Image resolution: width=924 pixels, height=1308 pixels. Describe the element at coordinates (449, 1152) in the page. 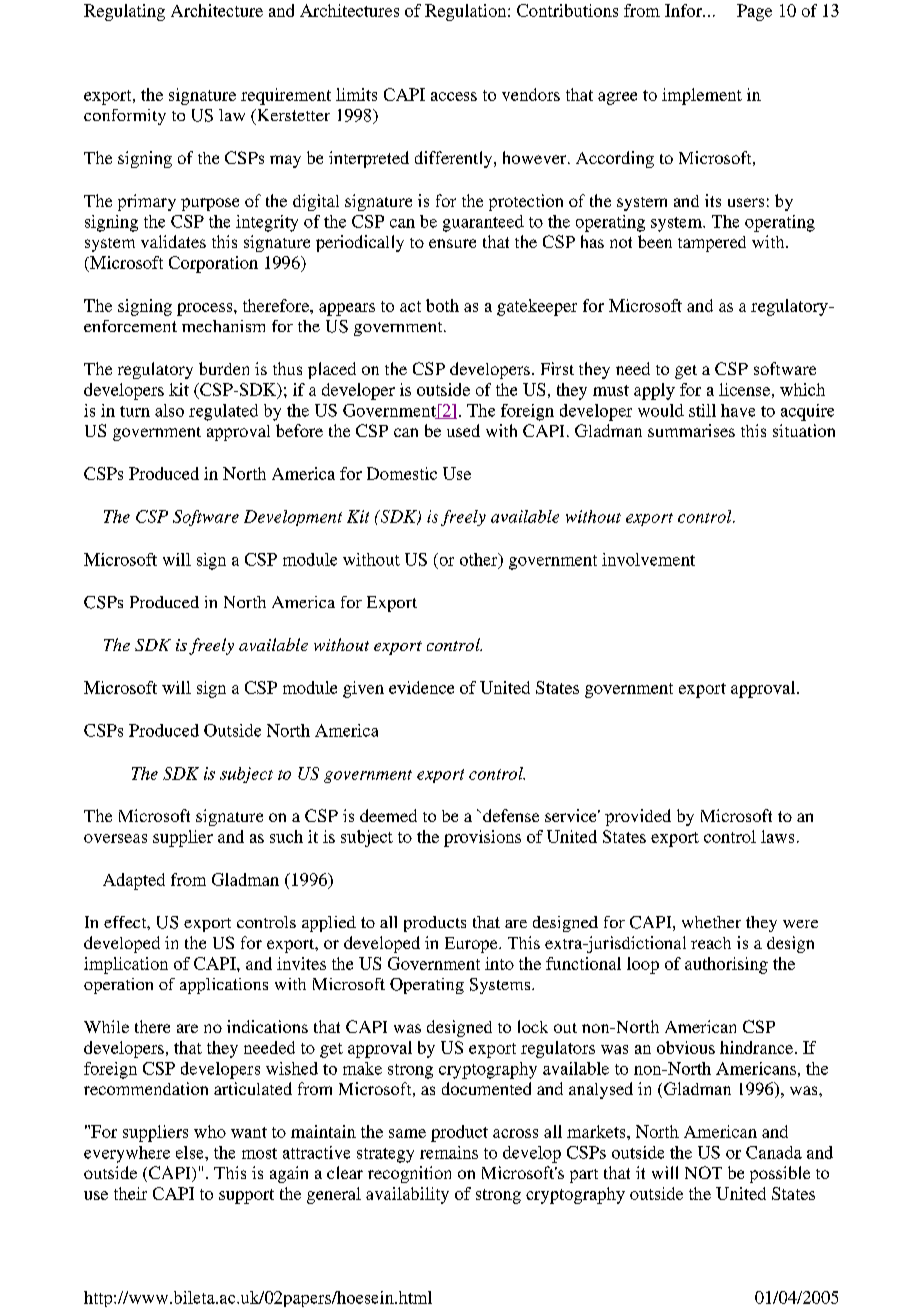

I see `remains` at that location.
